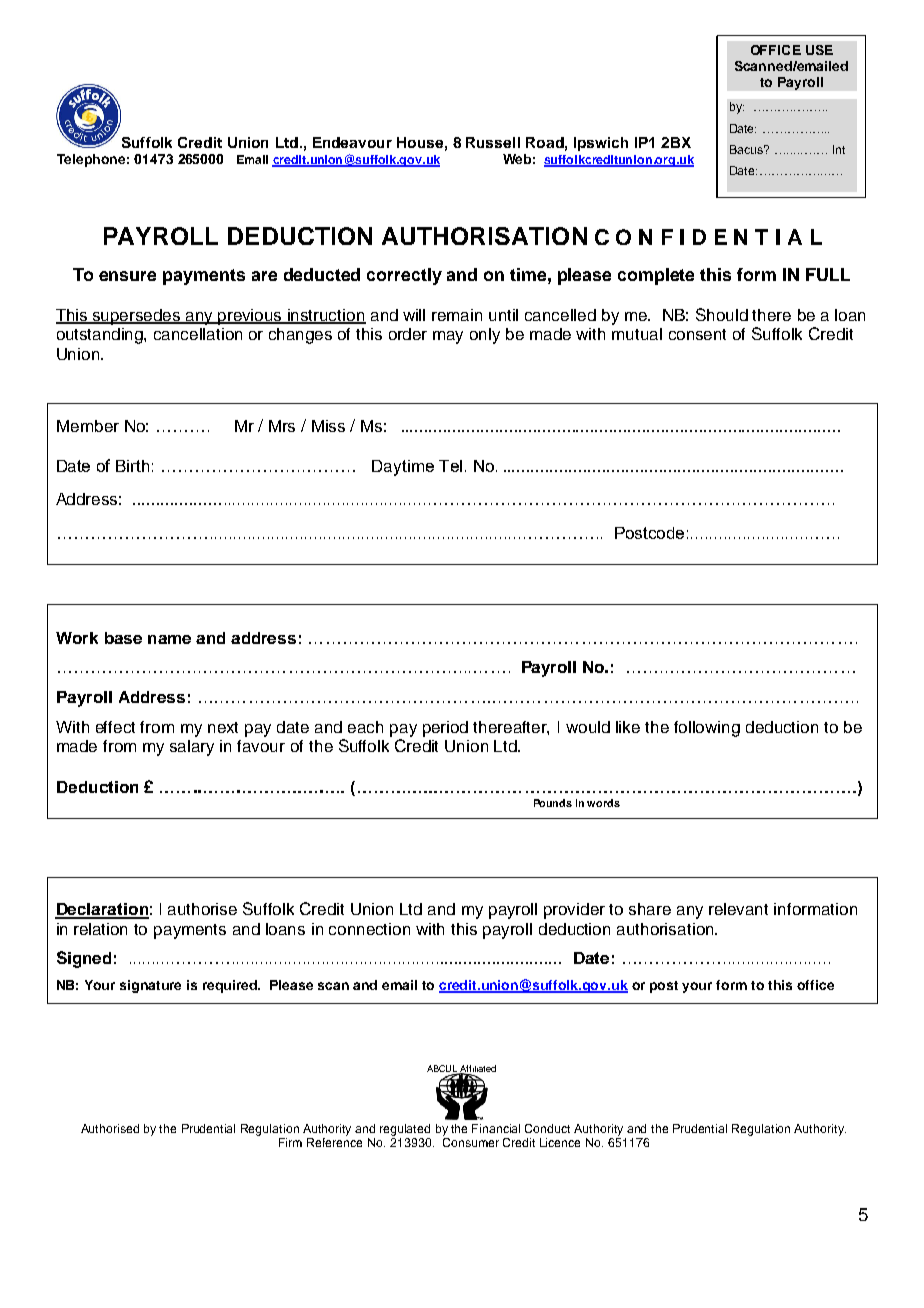 Image resolution: width=924 pixels, height=1308 pixels. I want to click on Int, so click(839, 149).
